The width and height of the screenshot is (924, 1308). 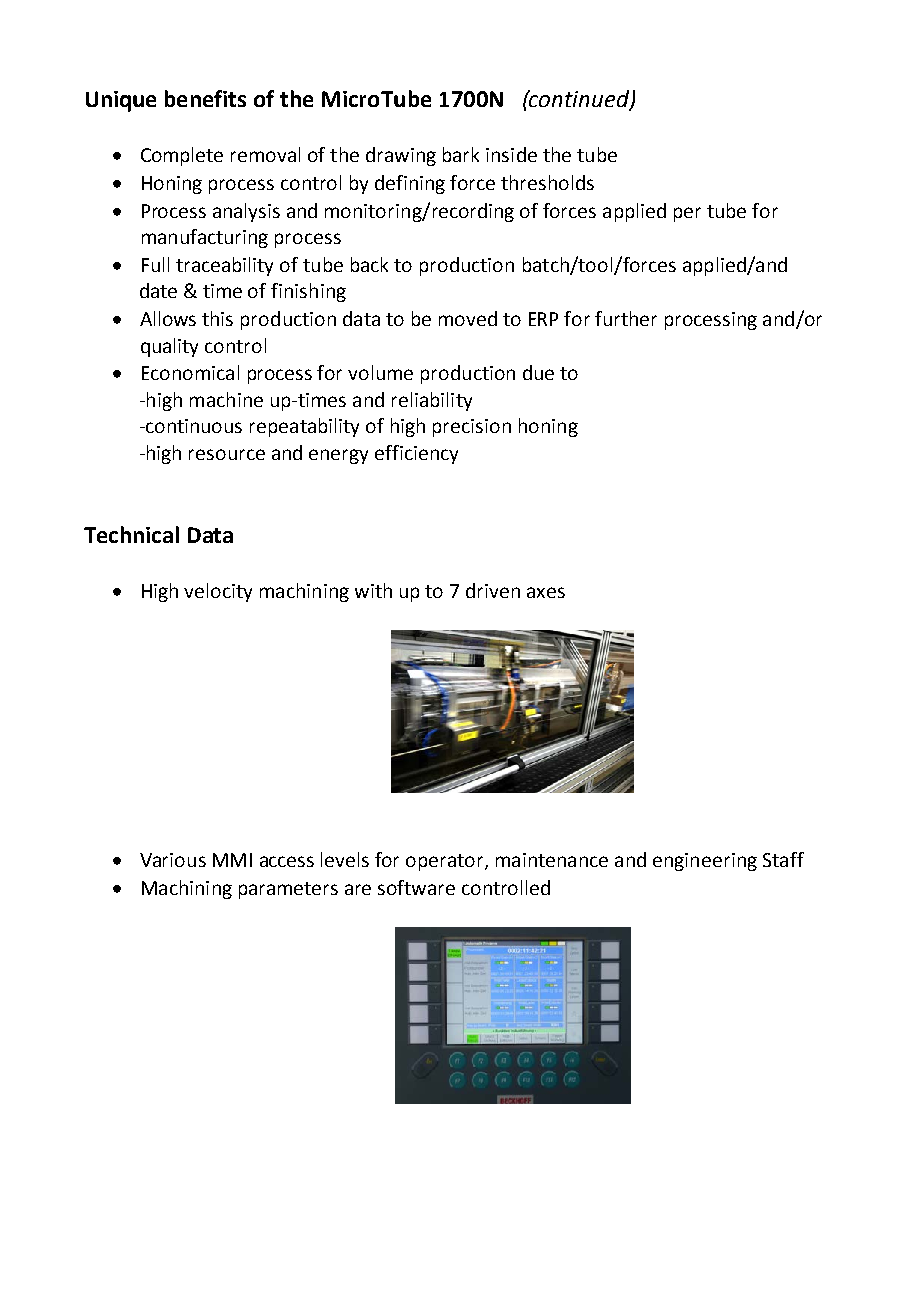 I want to click on further, so click(x=626, y=318).
